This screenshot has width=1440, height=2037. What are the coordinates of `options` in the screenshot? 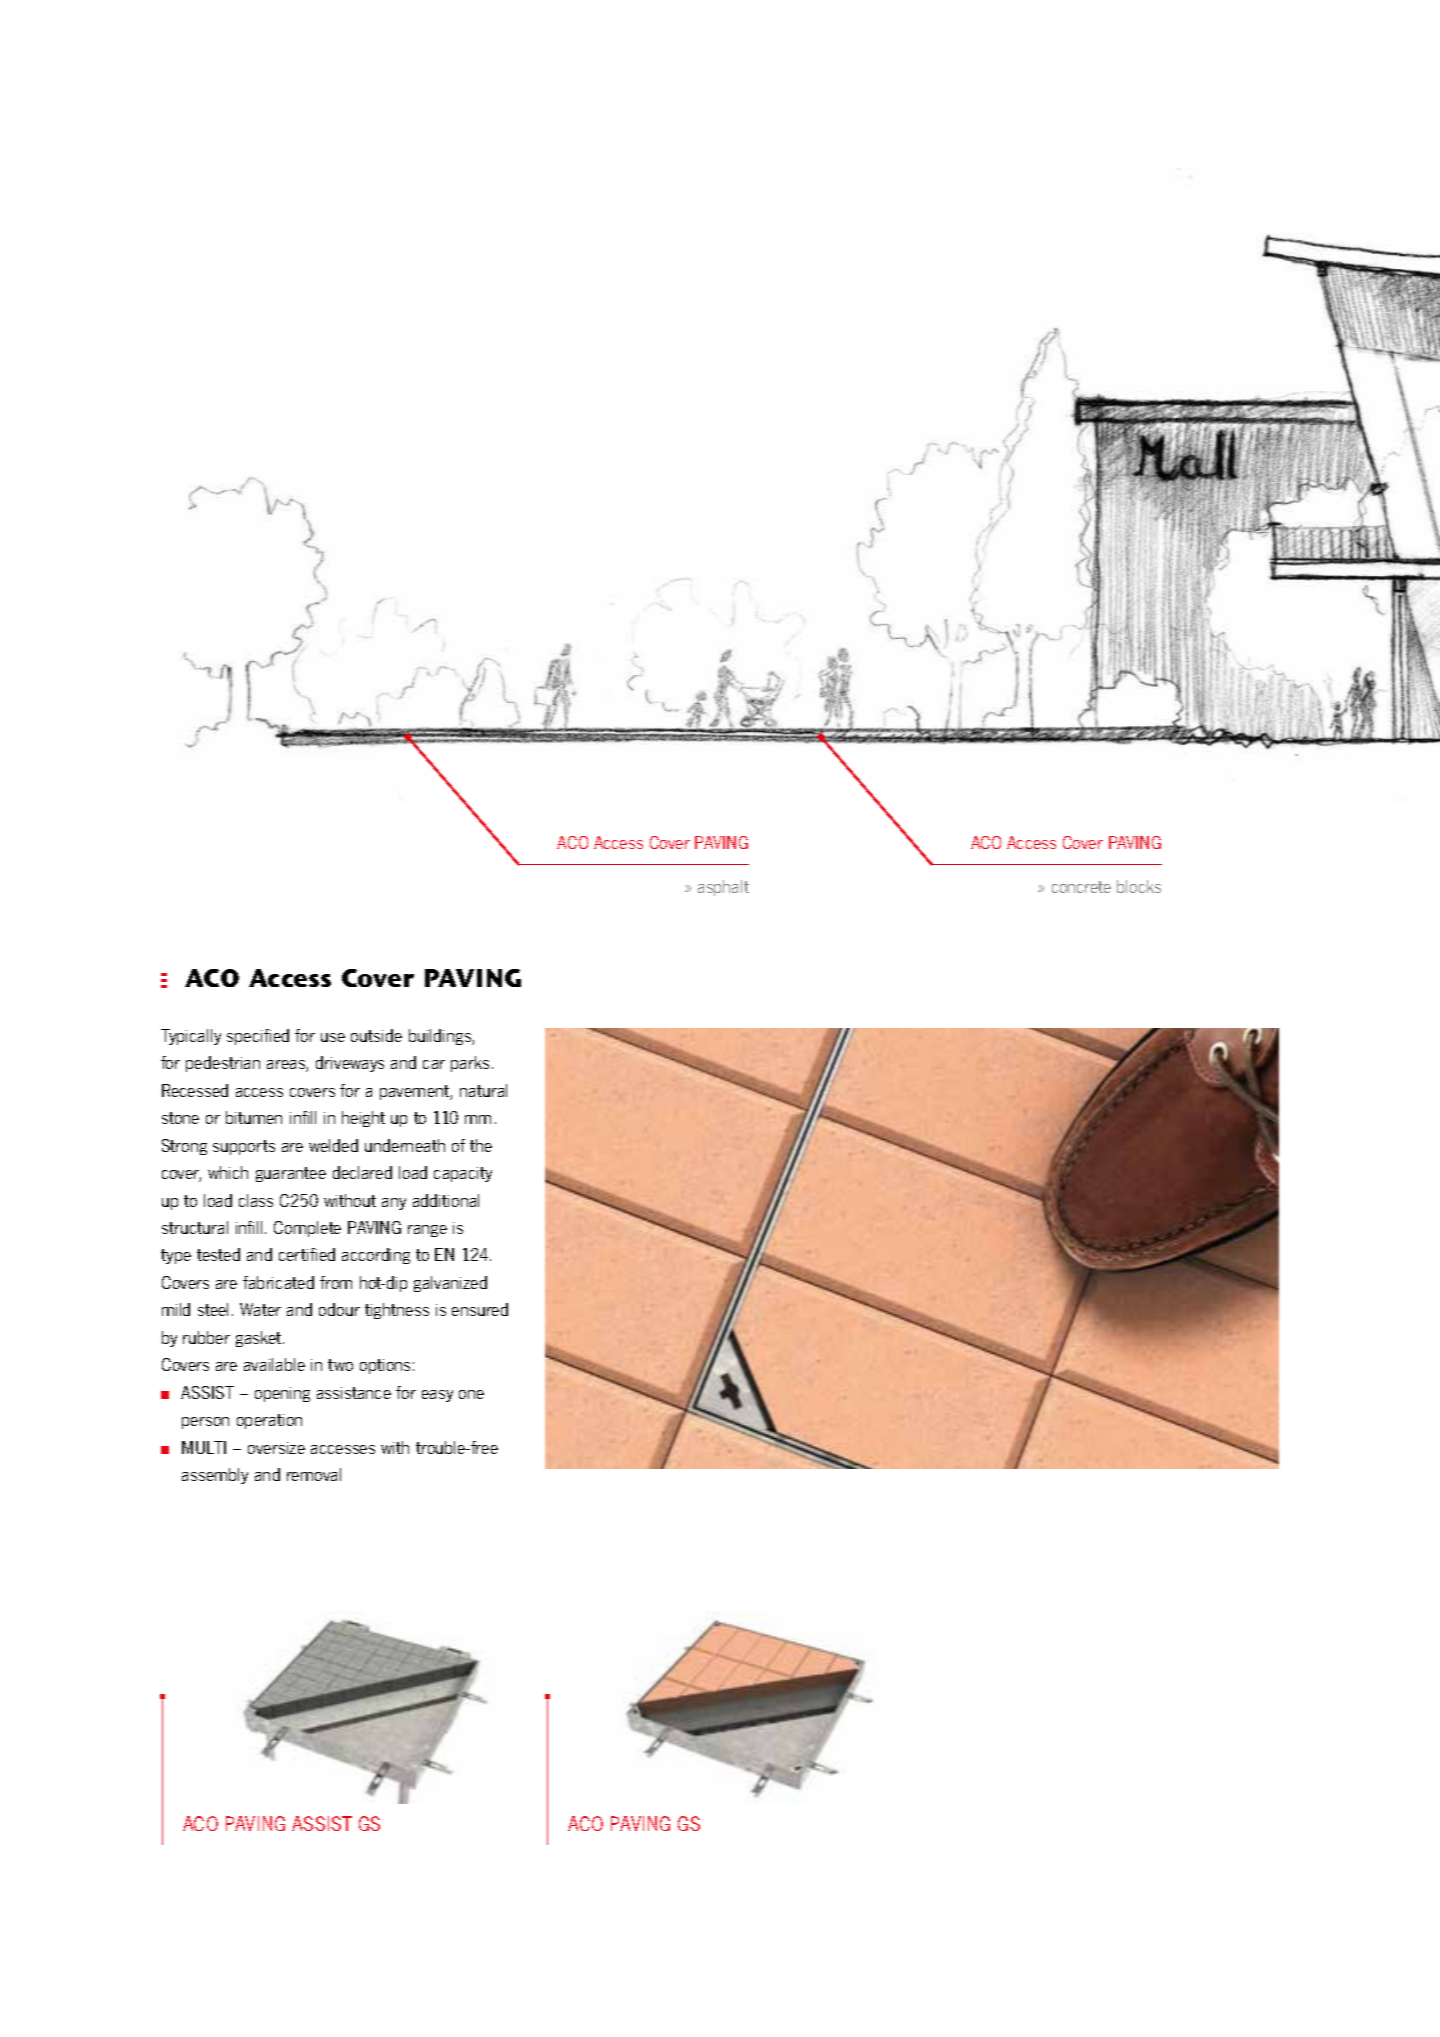 It's located at (385, 1366).
